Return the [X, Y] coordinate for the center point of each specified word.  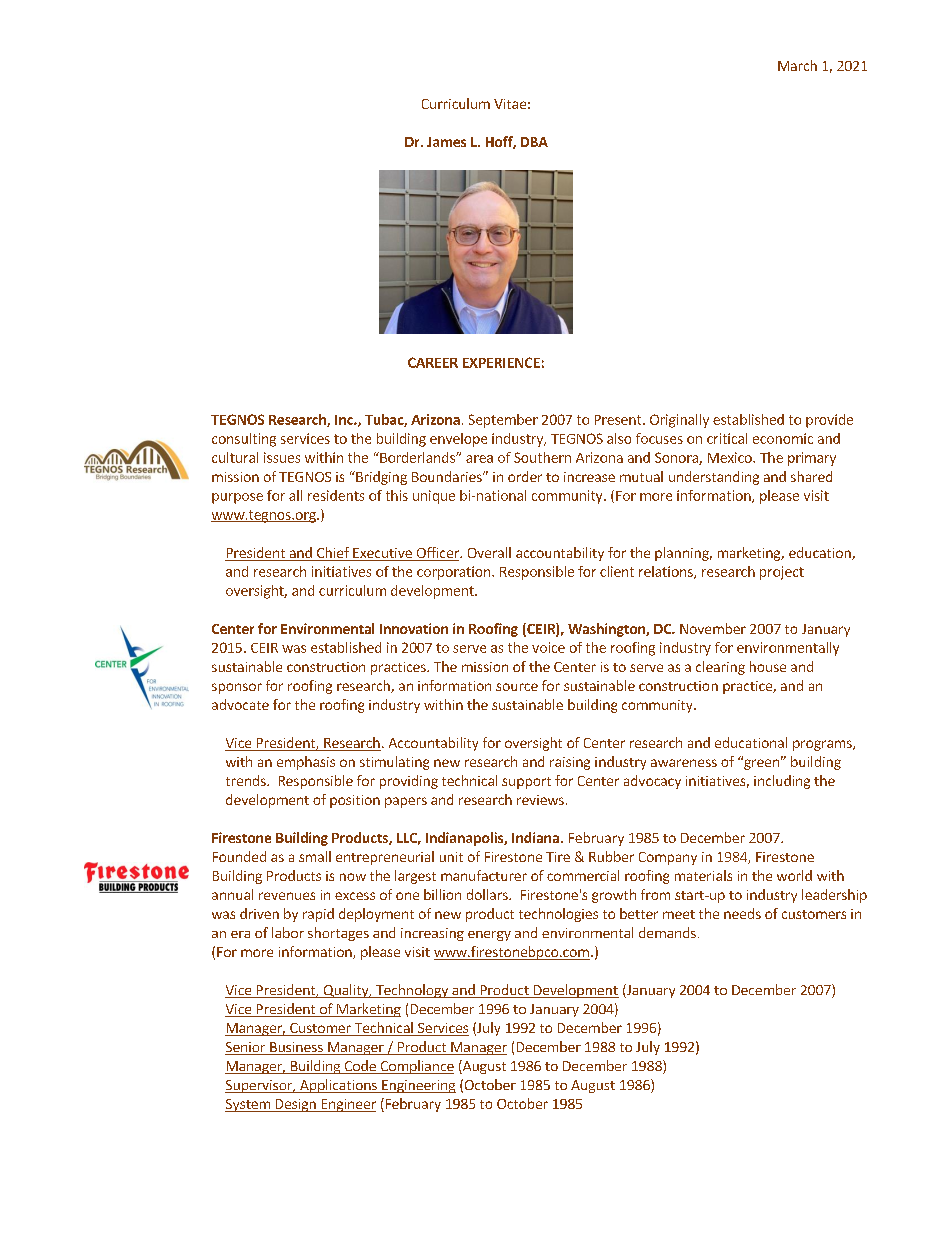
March [797, 65]
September [503, 421]
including [782, 782]
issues [282, 457]
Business [296, 1048]
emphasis [306, 763]
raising [570, 763]
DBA [534, 142]
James [446, 142]
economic [783, 438]
